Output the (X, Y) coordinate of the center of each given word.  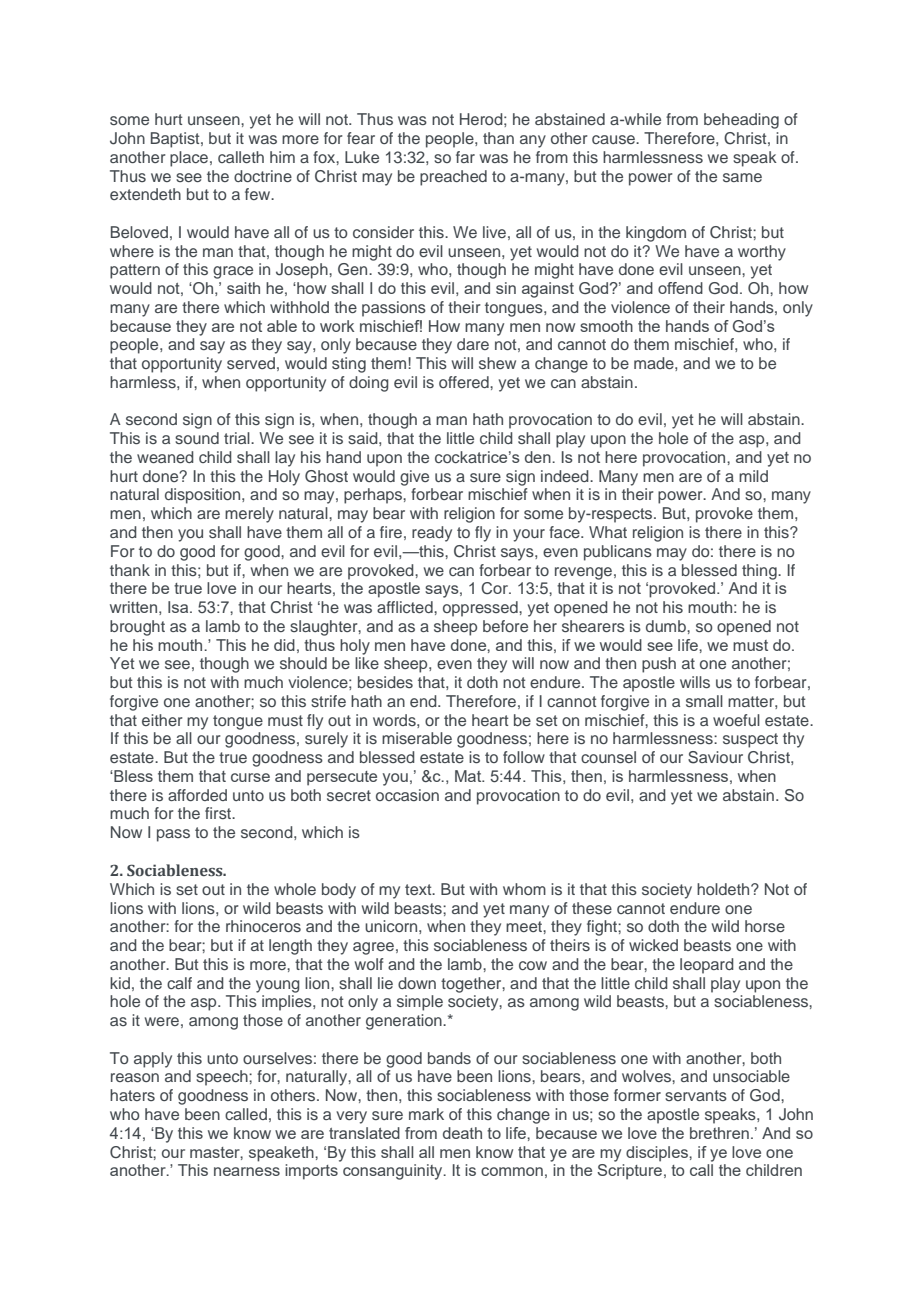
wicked (653, 945)
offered (465, 382)
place (190, 159)
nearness (247, 1171)
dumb (667, 626)
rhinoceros (263, 926)
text (419, 889)
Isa (179, 607)
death (462, 1133)
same (742, 177)
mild (753, 476)
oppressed (481, 609)
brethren (719, 1133)
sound (197, 438)
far (465, 157)
